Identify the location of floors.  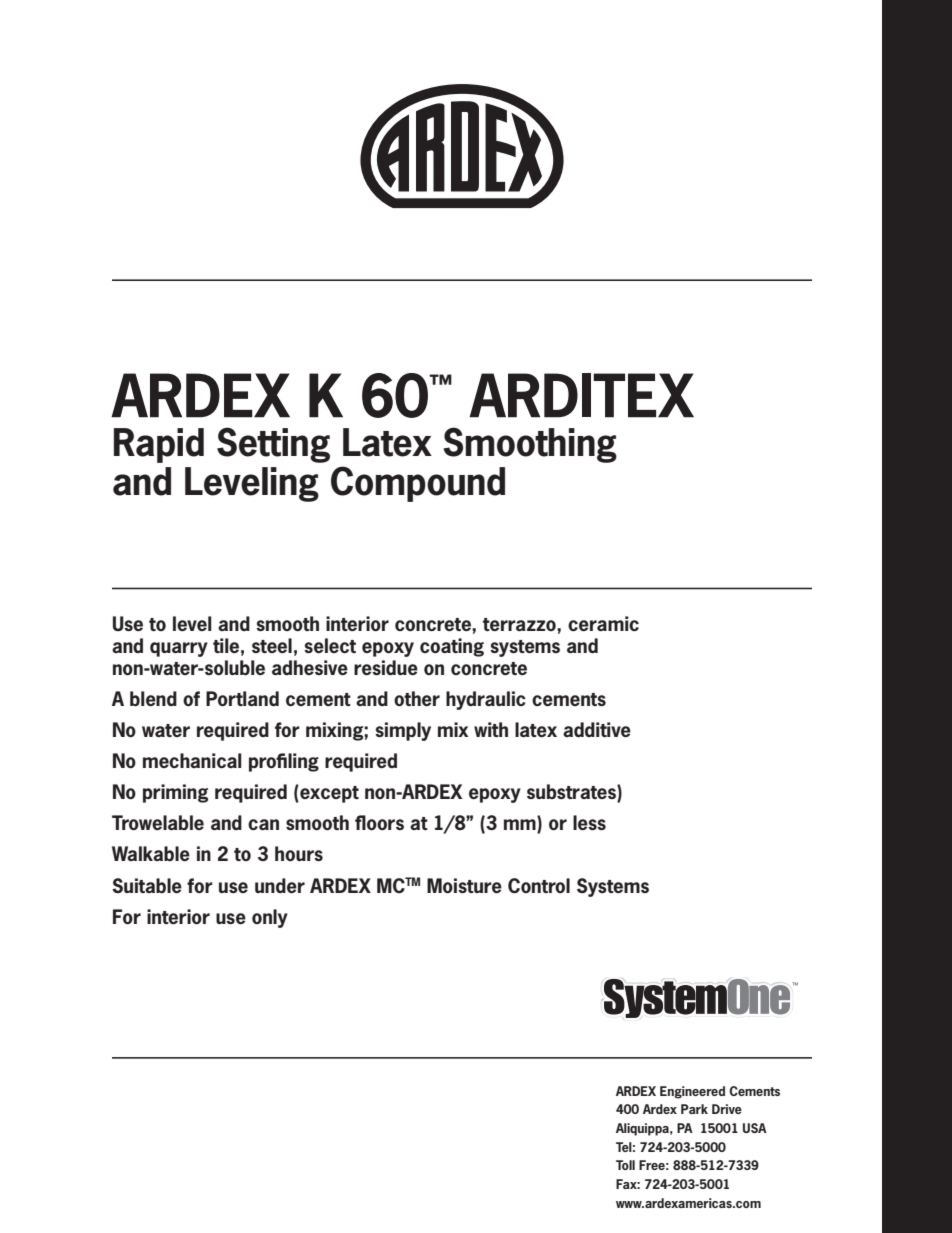
(379, 822).
